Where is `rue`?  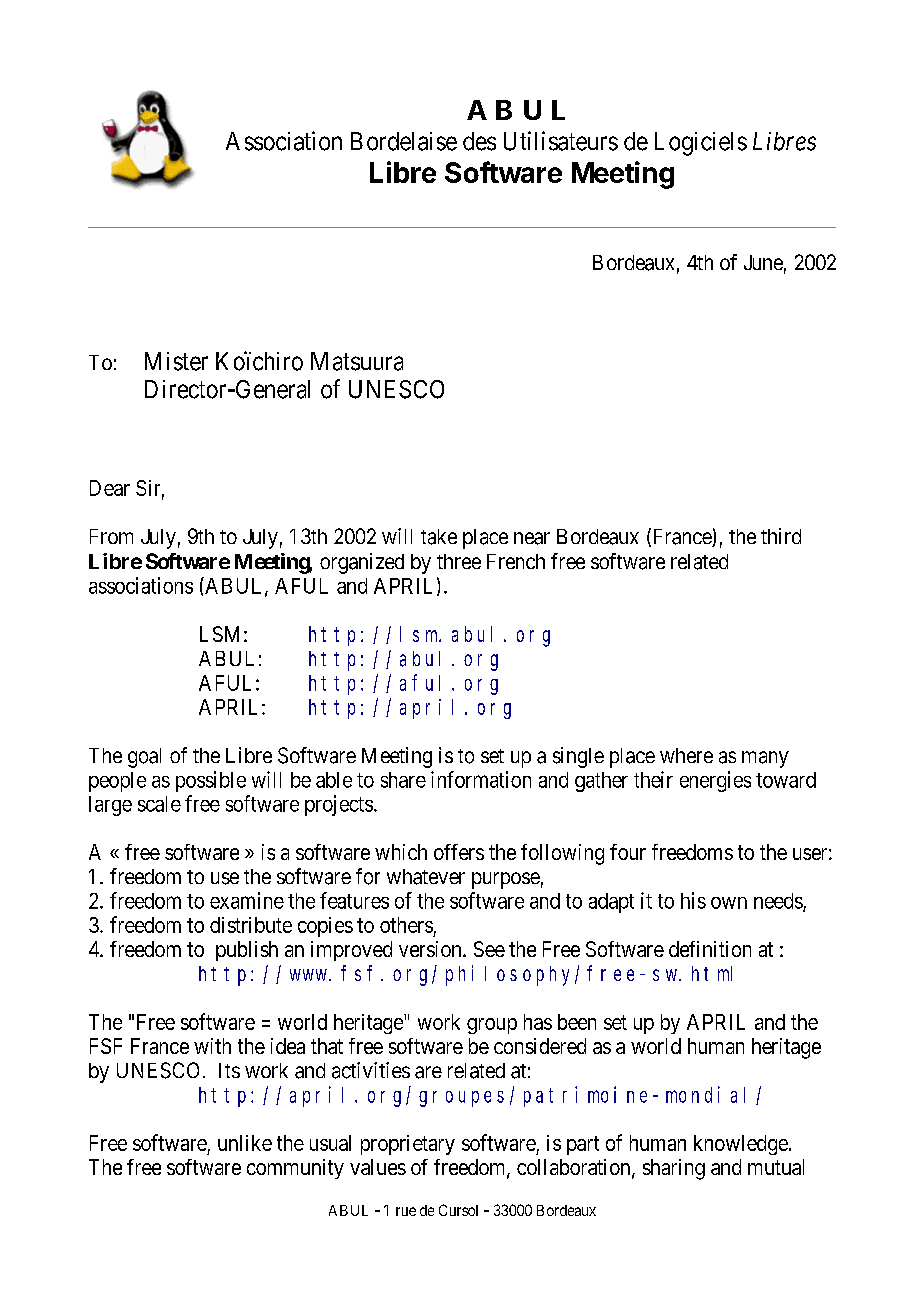
rue is located at coordinates (406, 1211).
